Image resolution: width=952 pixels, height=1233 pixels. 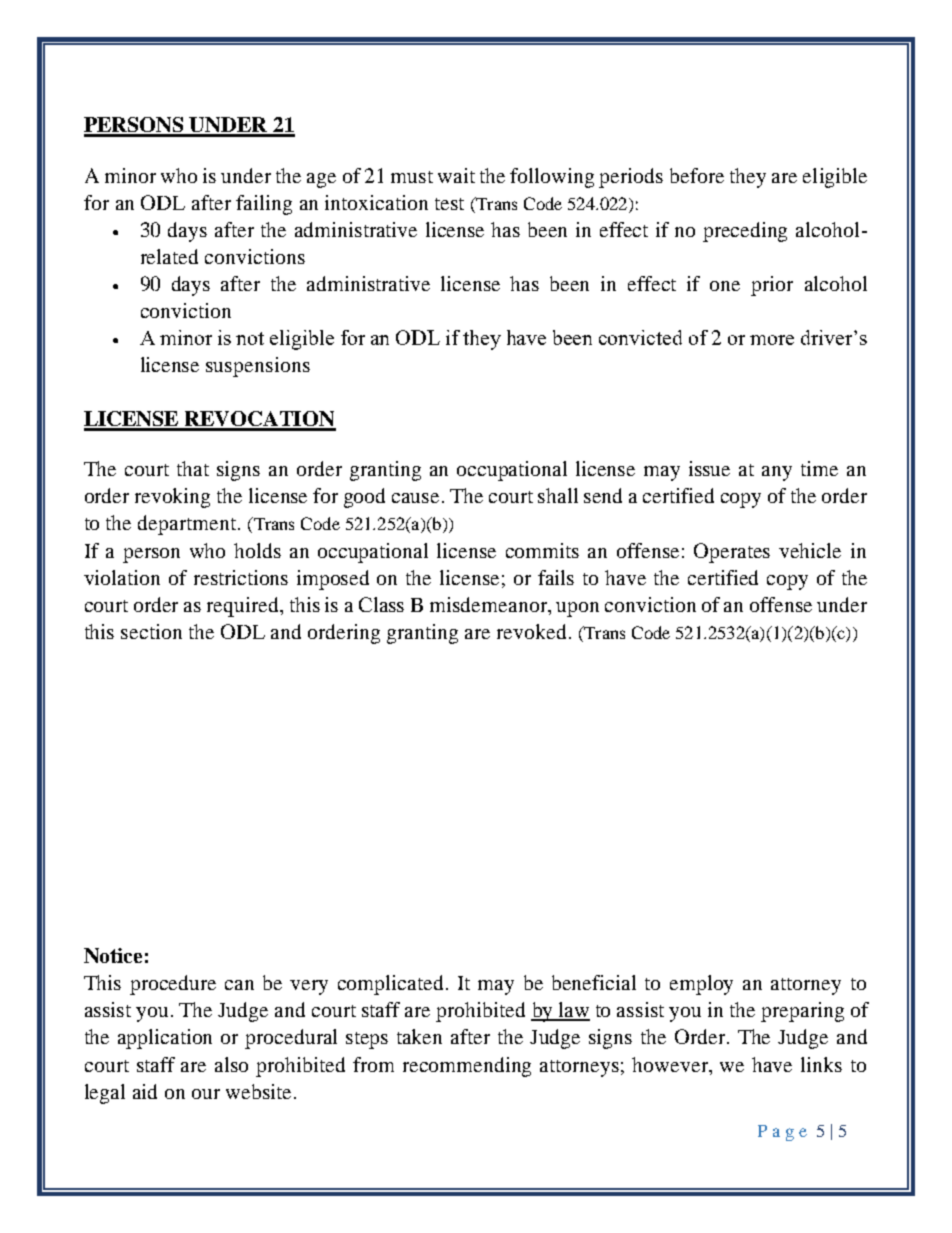 I want to click on Operates, so click(x=732, y=553).
